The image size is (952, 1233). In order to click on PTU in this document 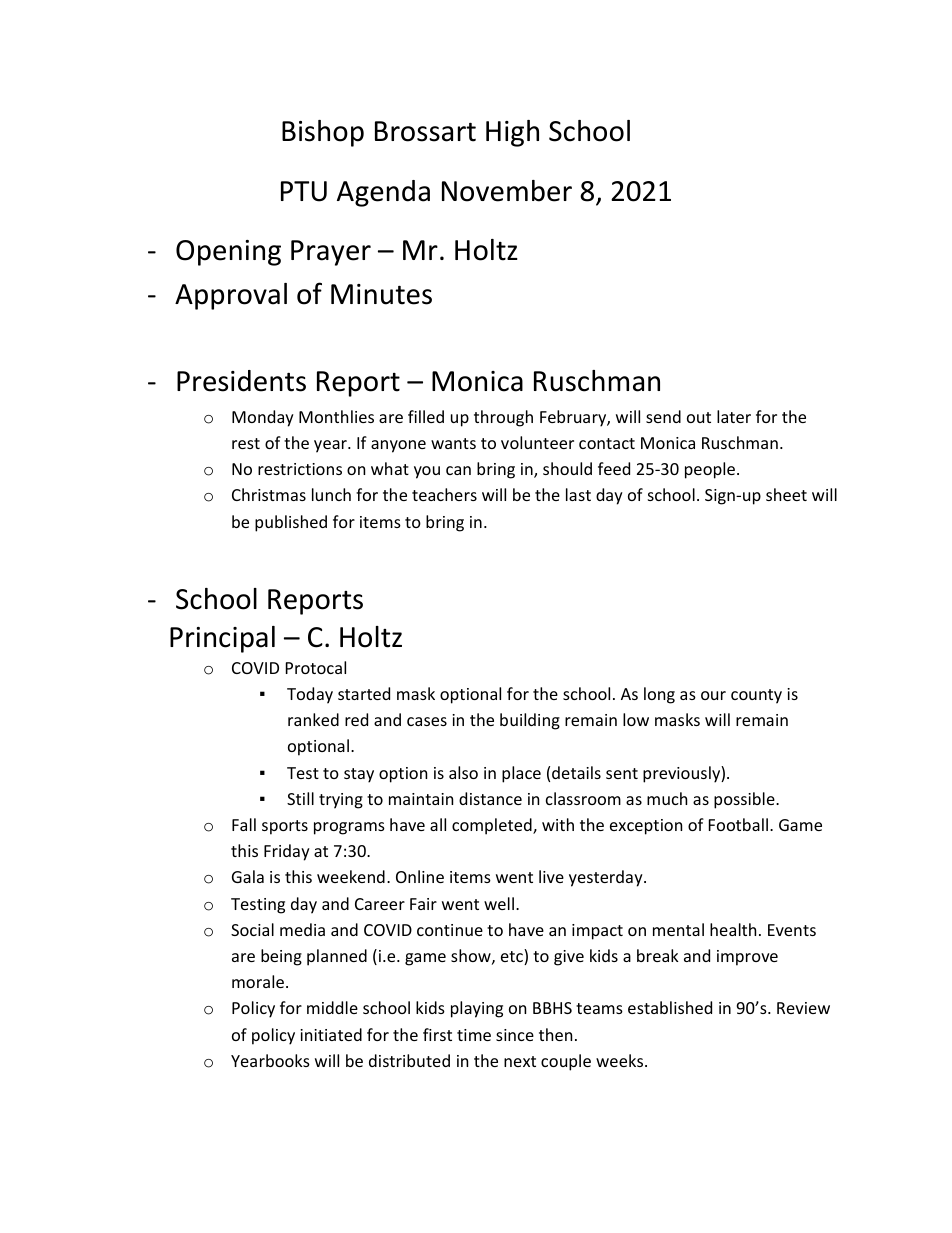, I will do `click(304, 191)`.
